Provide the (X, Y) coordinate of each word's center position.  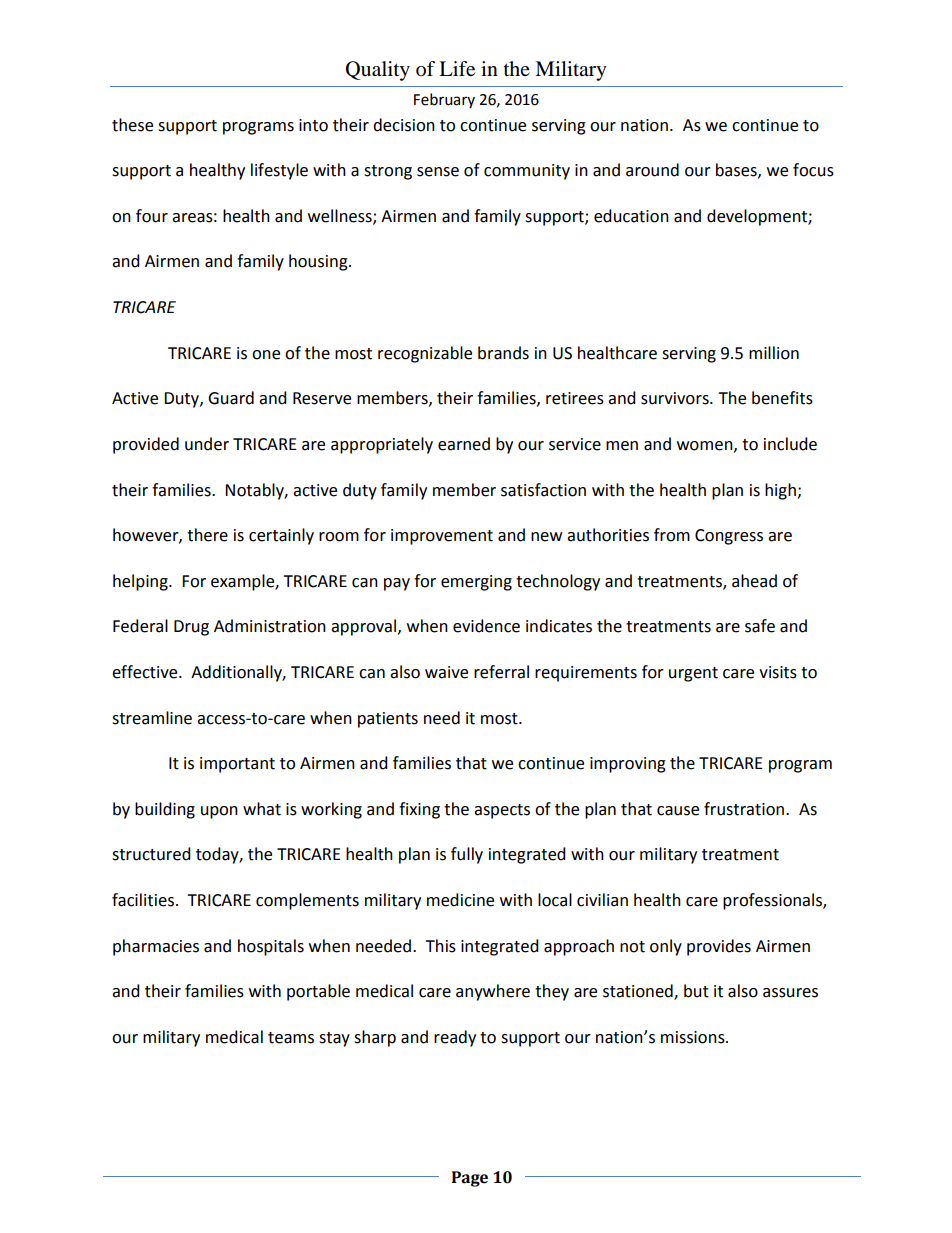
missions (694, 1037)
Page (470, 1179)
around (652, 170)
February (444, 100)
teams (291, 1038)
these (132, 125)
